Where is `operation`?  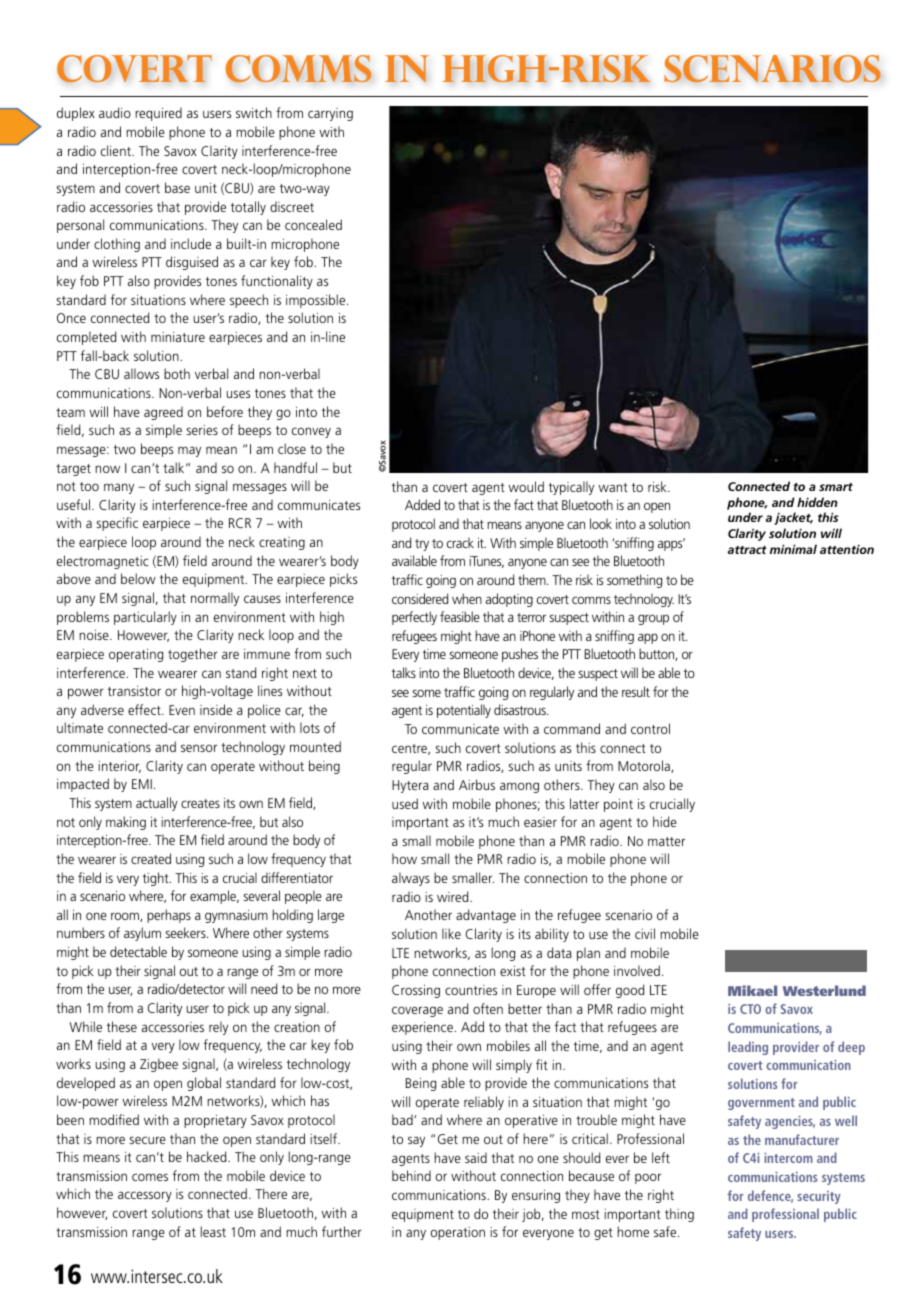
operation is located at coordinates (458, 1233).
